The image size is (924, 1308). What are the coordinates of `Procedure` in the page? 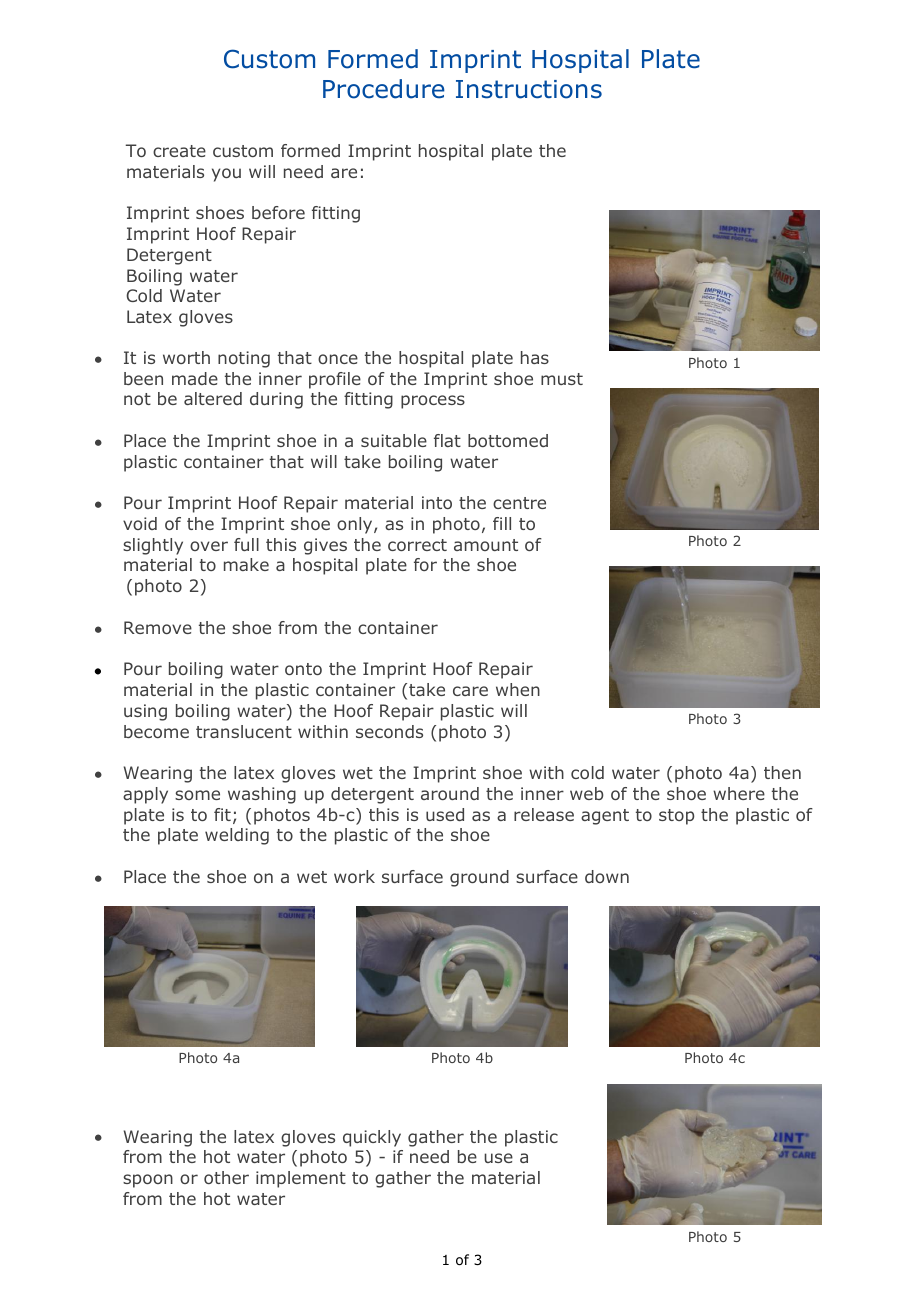 It's located at (384, 89).
